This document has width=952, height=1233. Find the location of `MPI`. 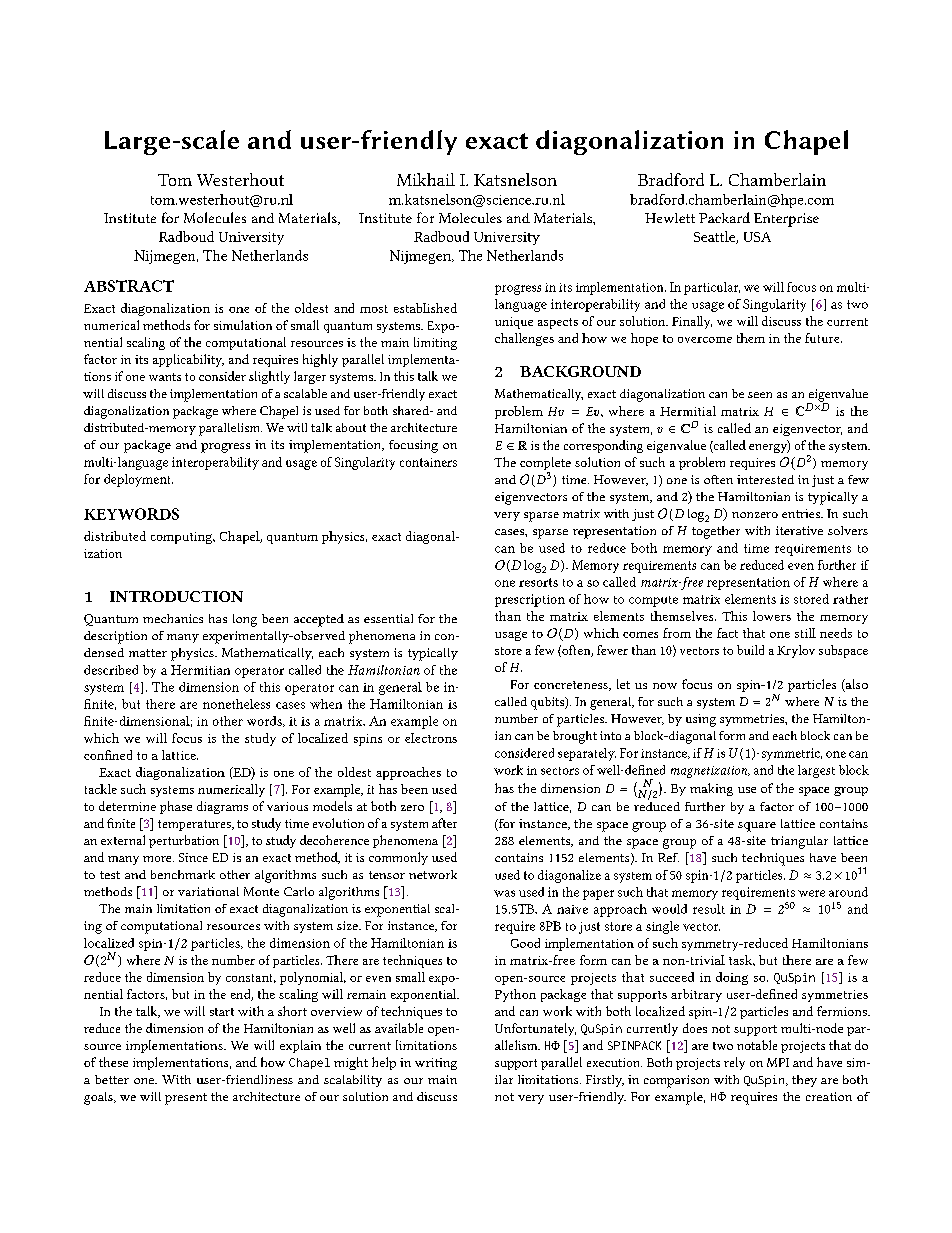

MPI is located at coordinates (778, 1062).
